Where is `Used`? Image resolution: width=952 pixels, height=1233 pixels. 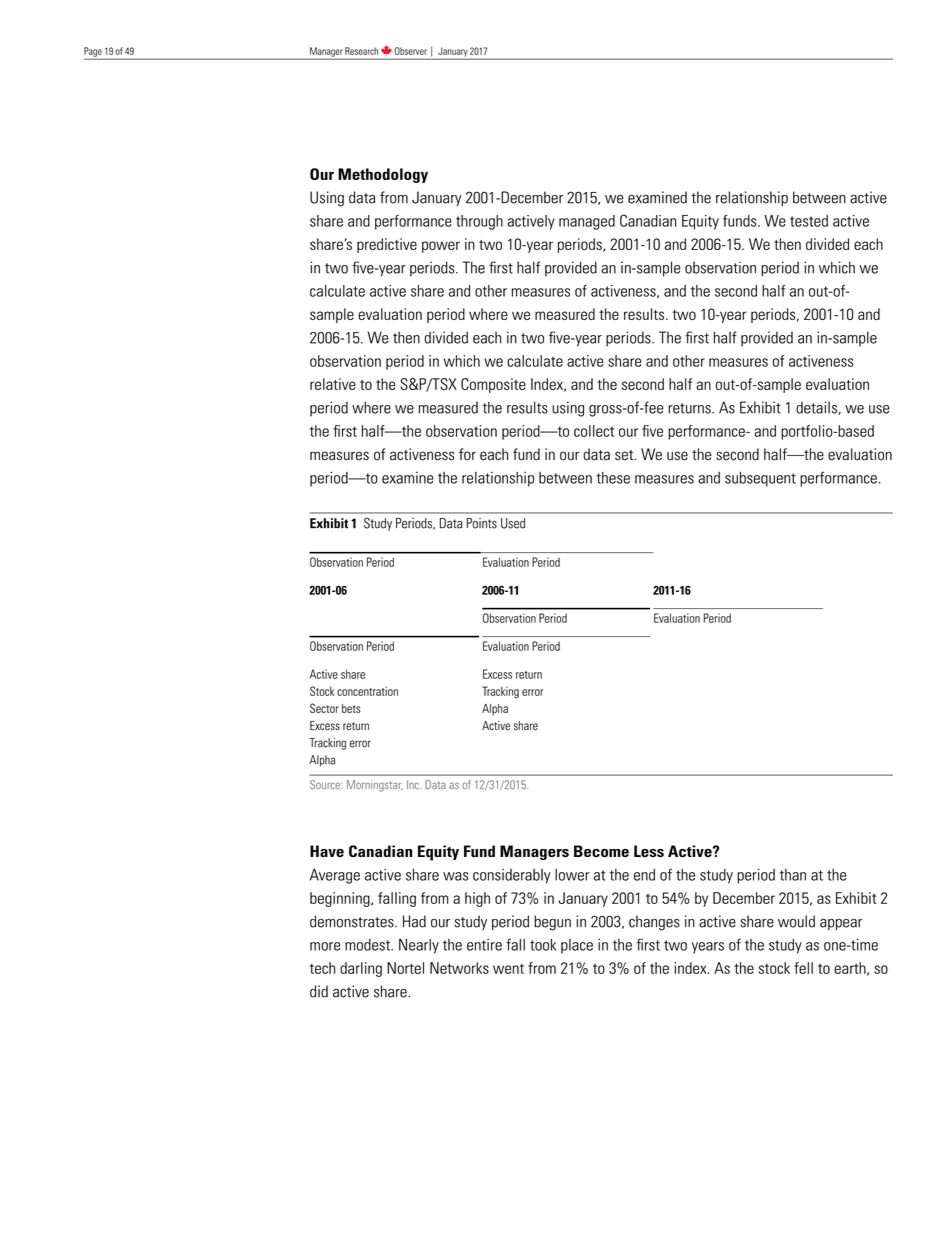
Used is located at coordinates (513, 523).
